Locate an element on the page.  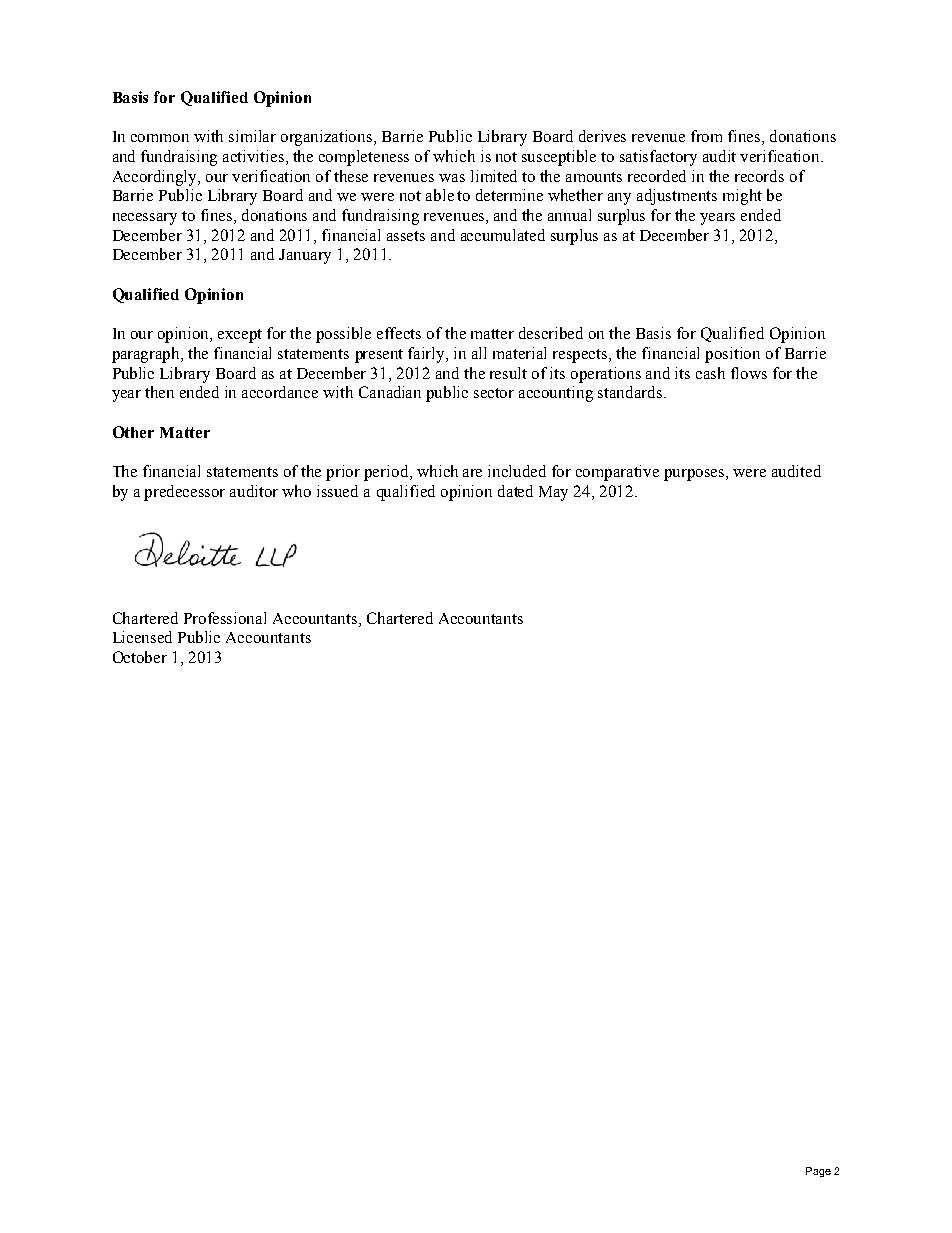
Professional is located at coordinates (225, 618).
